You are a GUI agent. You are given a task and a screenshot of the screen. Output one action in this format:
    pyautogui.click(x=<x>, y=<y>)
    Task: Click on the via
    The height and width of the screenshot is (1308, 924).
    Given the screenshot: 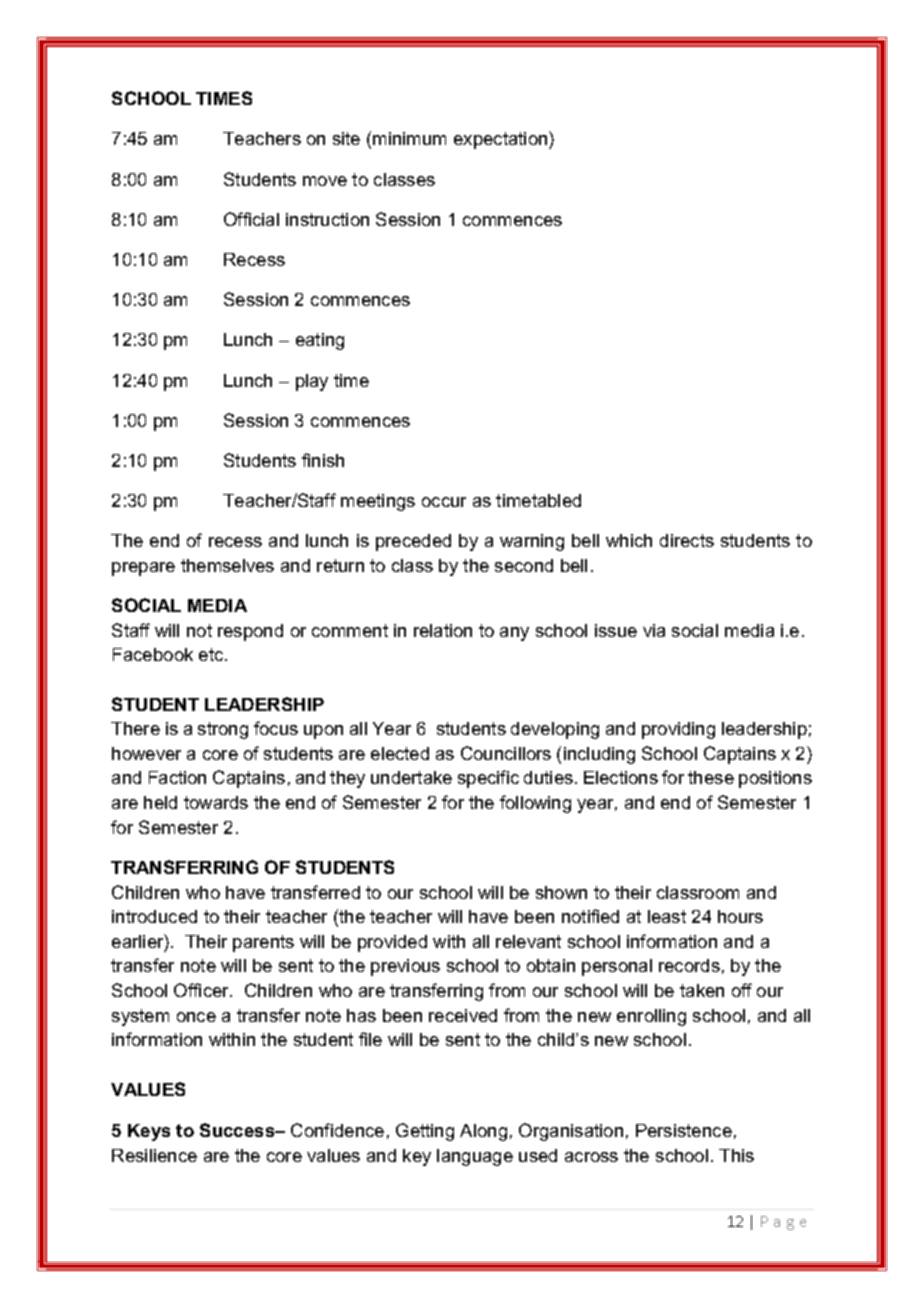 What is the action you would take?
    pyautogui.click(x=654, y=630)
